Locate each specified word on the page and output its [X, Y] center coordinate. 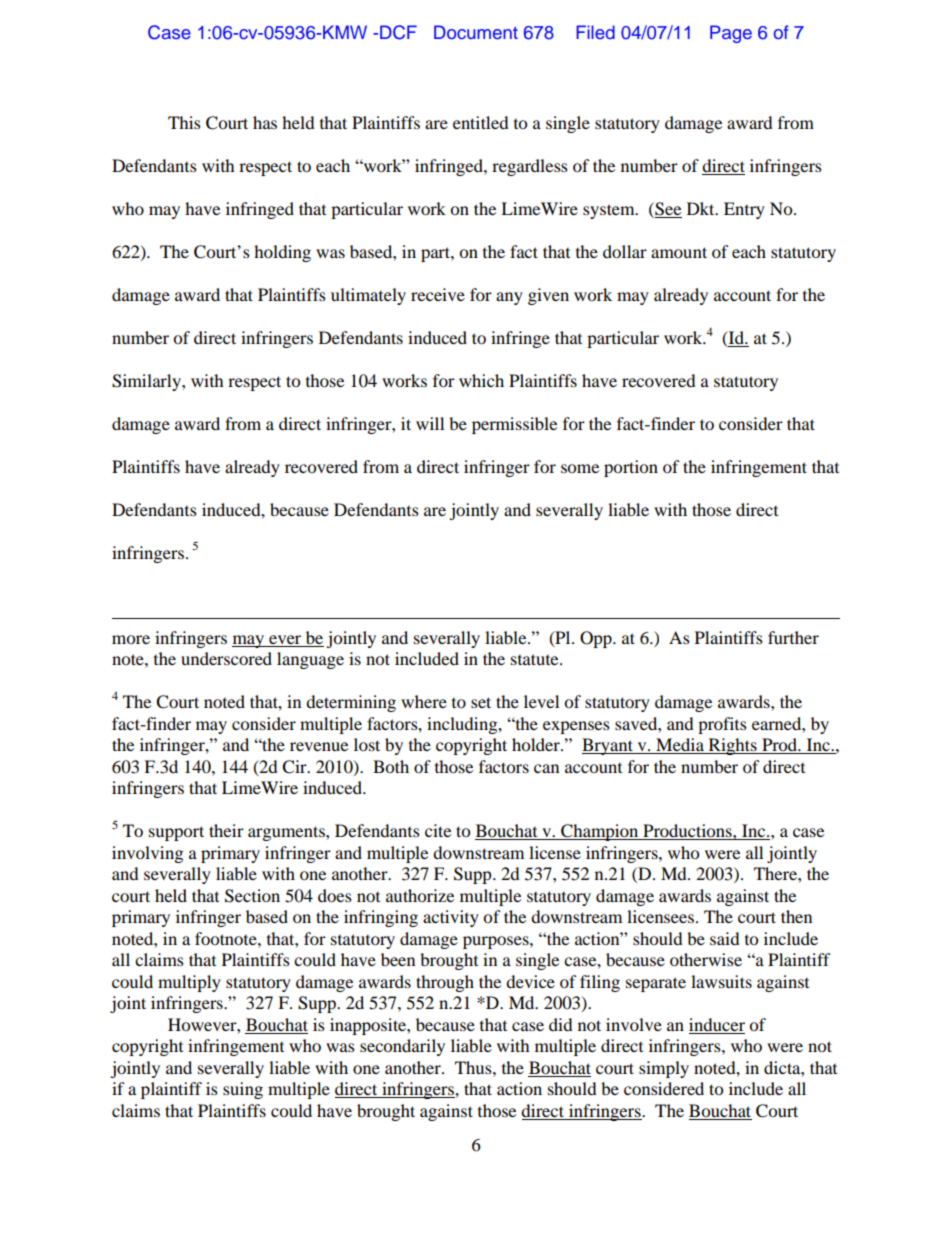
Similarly [147, 382]
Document [476, 32]
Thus [474, 1067]
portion [631, 468]
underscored [226, 658]
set [481, 702]
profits [722, 725]
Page [731, 34]
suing [243, 1090]
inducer [717, 1024]
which [481, 380]
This [184, 122]
